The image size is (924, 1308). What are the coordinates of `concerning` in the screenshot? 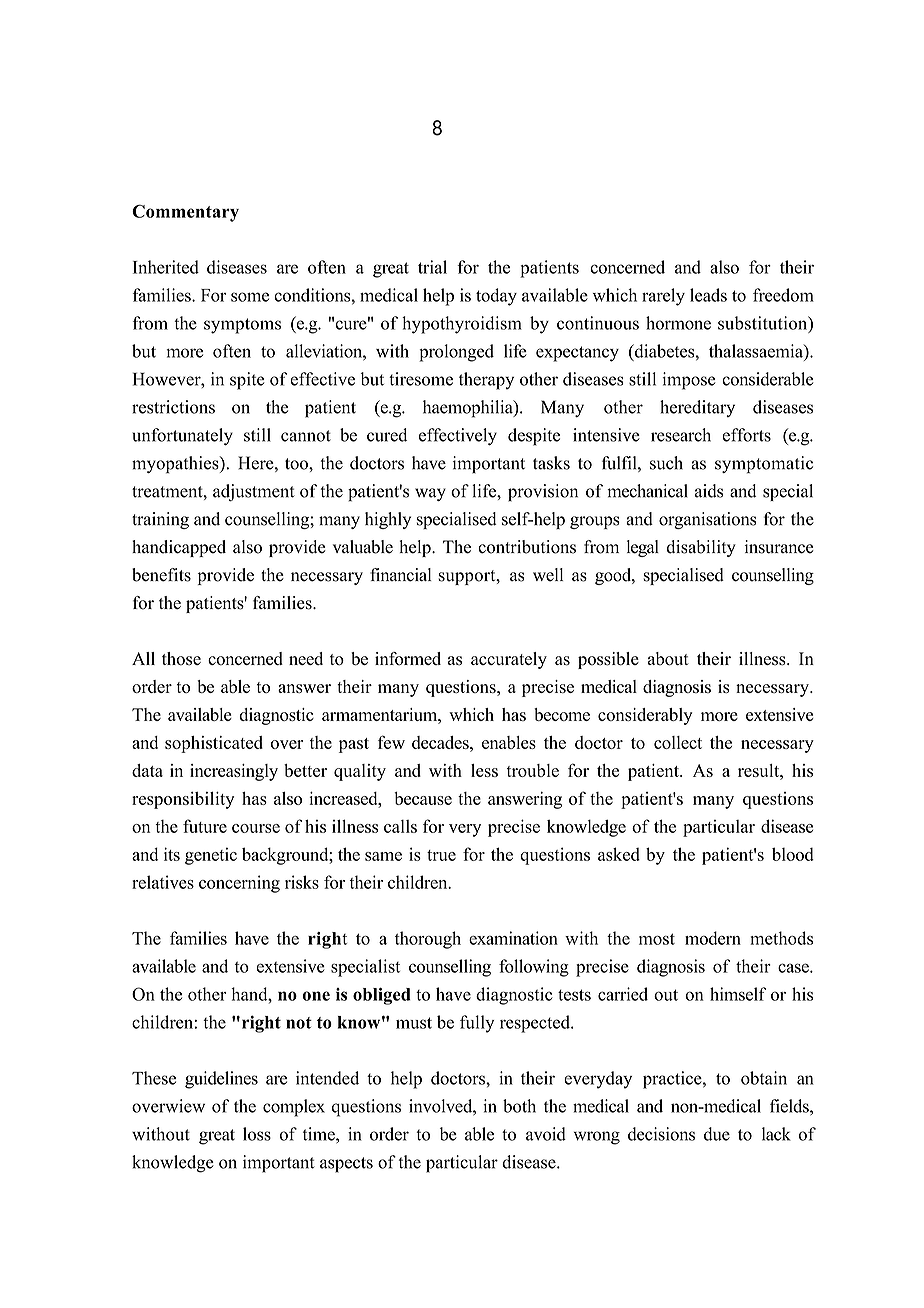 It's located at (239, 884).
